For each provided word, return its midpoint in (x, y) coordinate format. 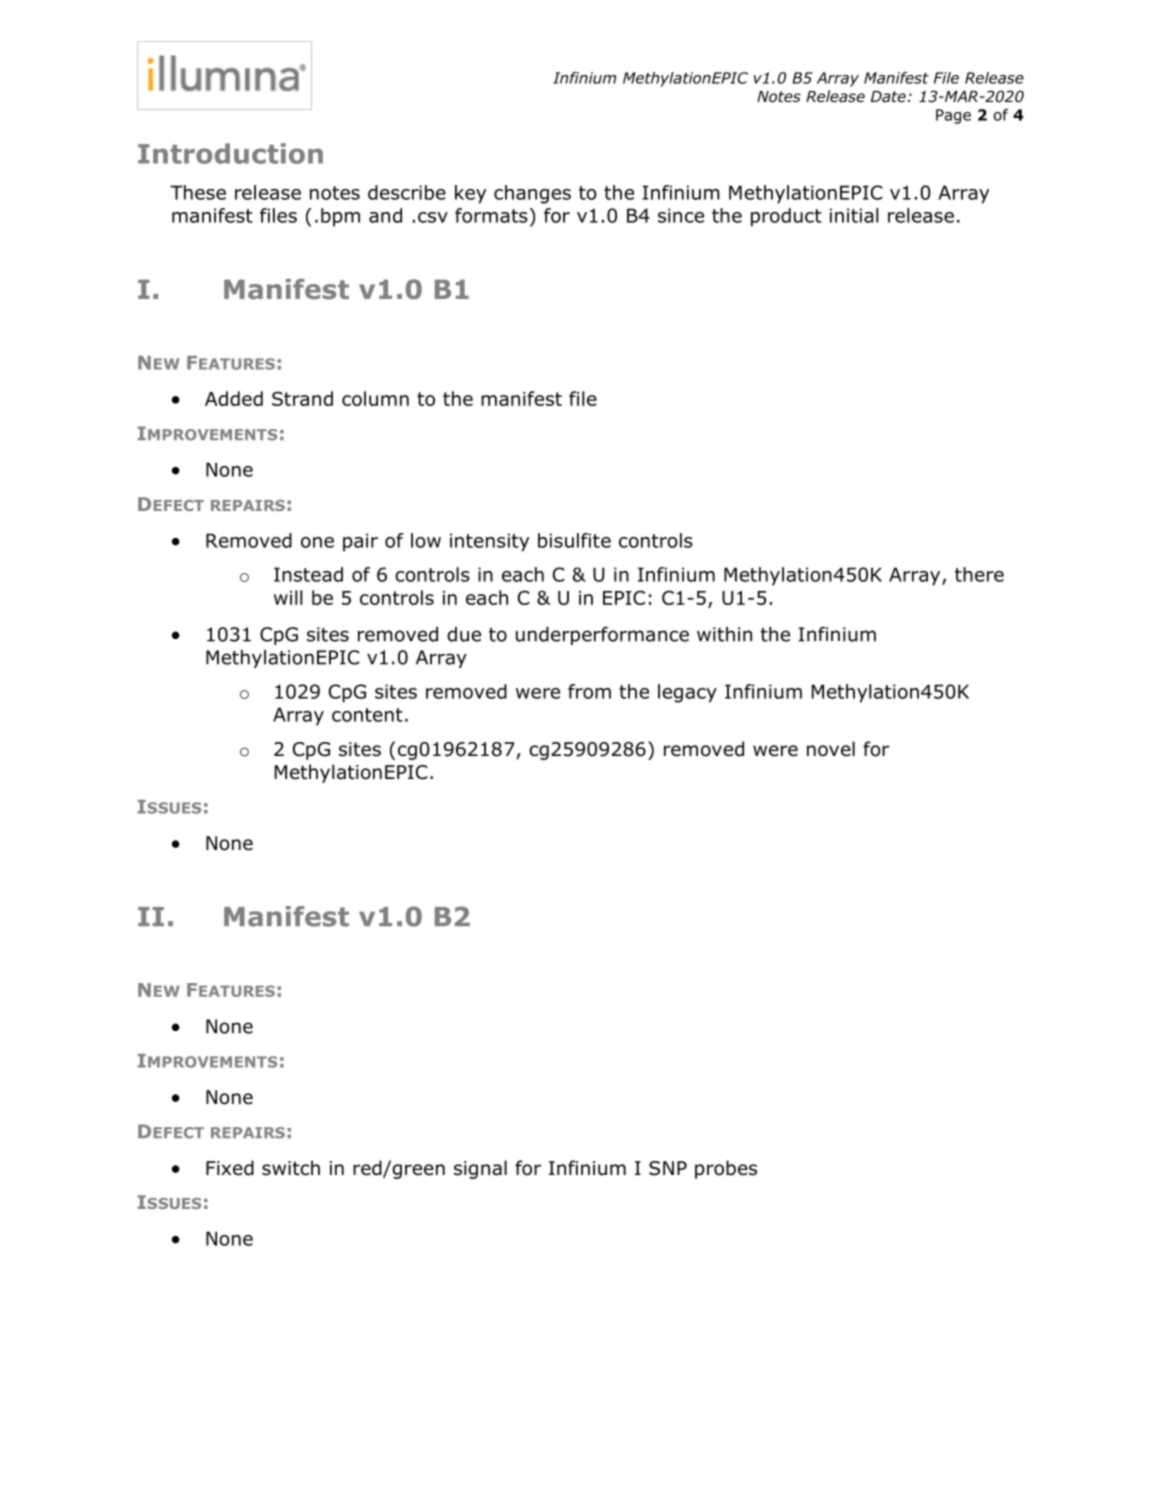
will (288, 597)
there (979, 574)
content (367, 715)
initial (854, 215)
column (375, 398)
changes (532, 194)
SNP (668, 1168)
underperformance (602, 636)
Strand (302, 398)
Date (888, 97)
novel (831, 749)
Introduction (230, 153)
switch (291, 1168)
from (589, 691)
